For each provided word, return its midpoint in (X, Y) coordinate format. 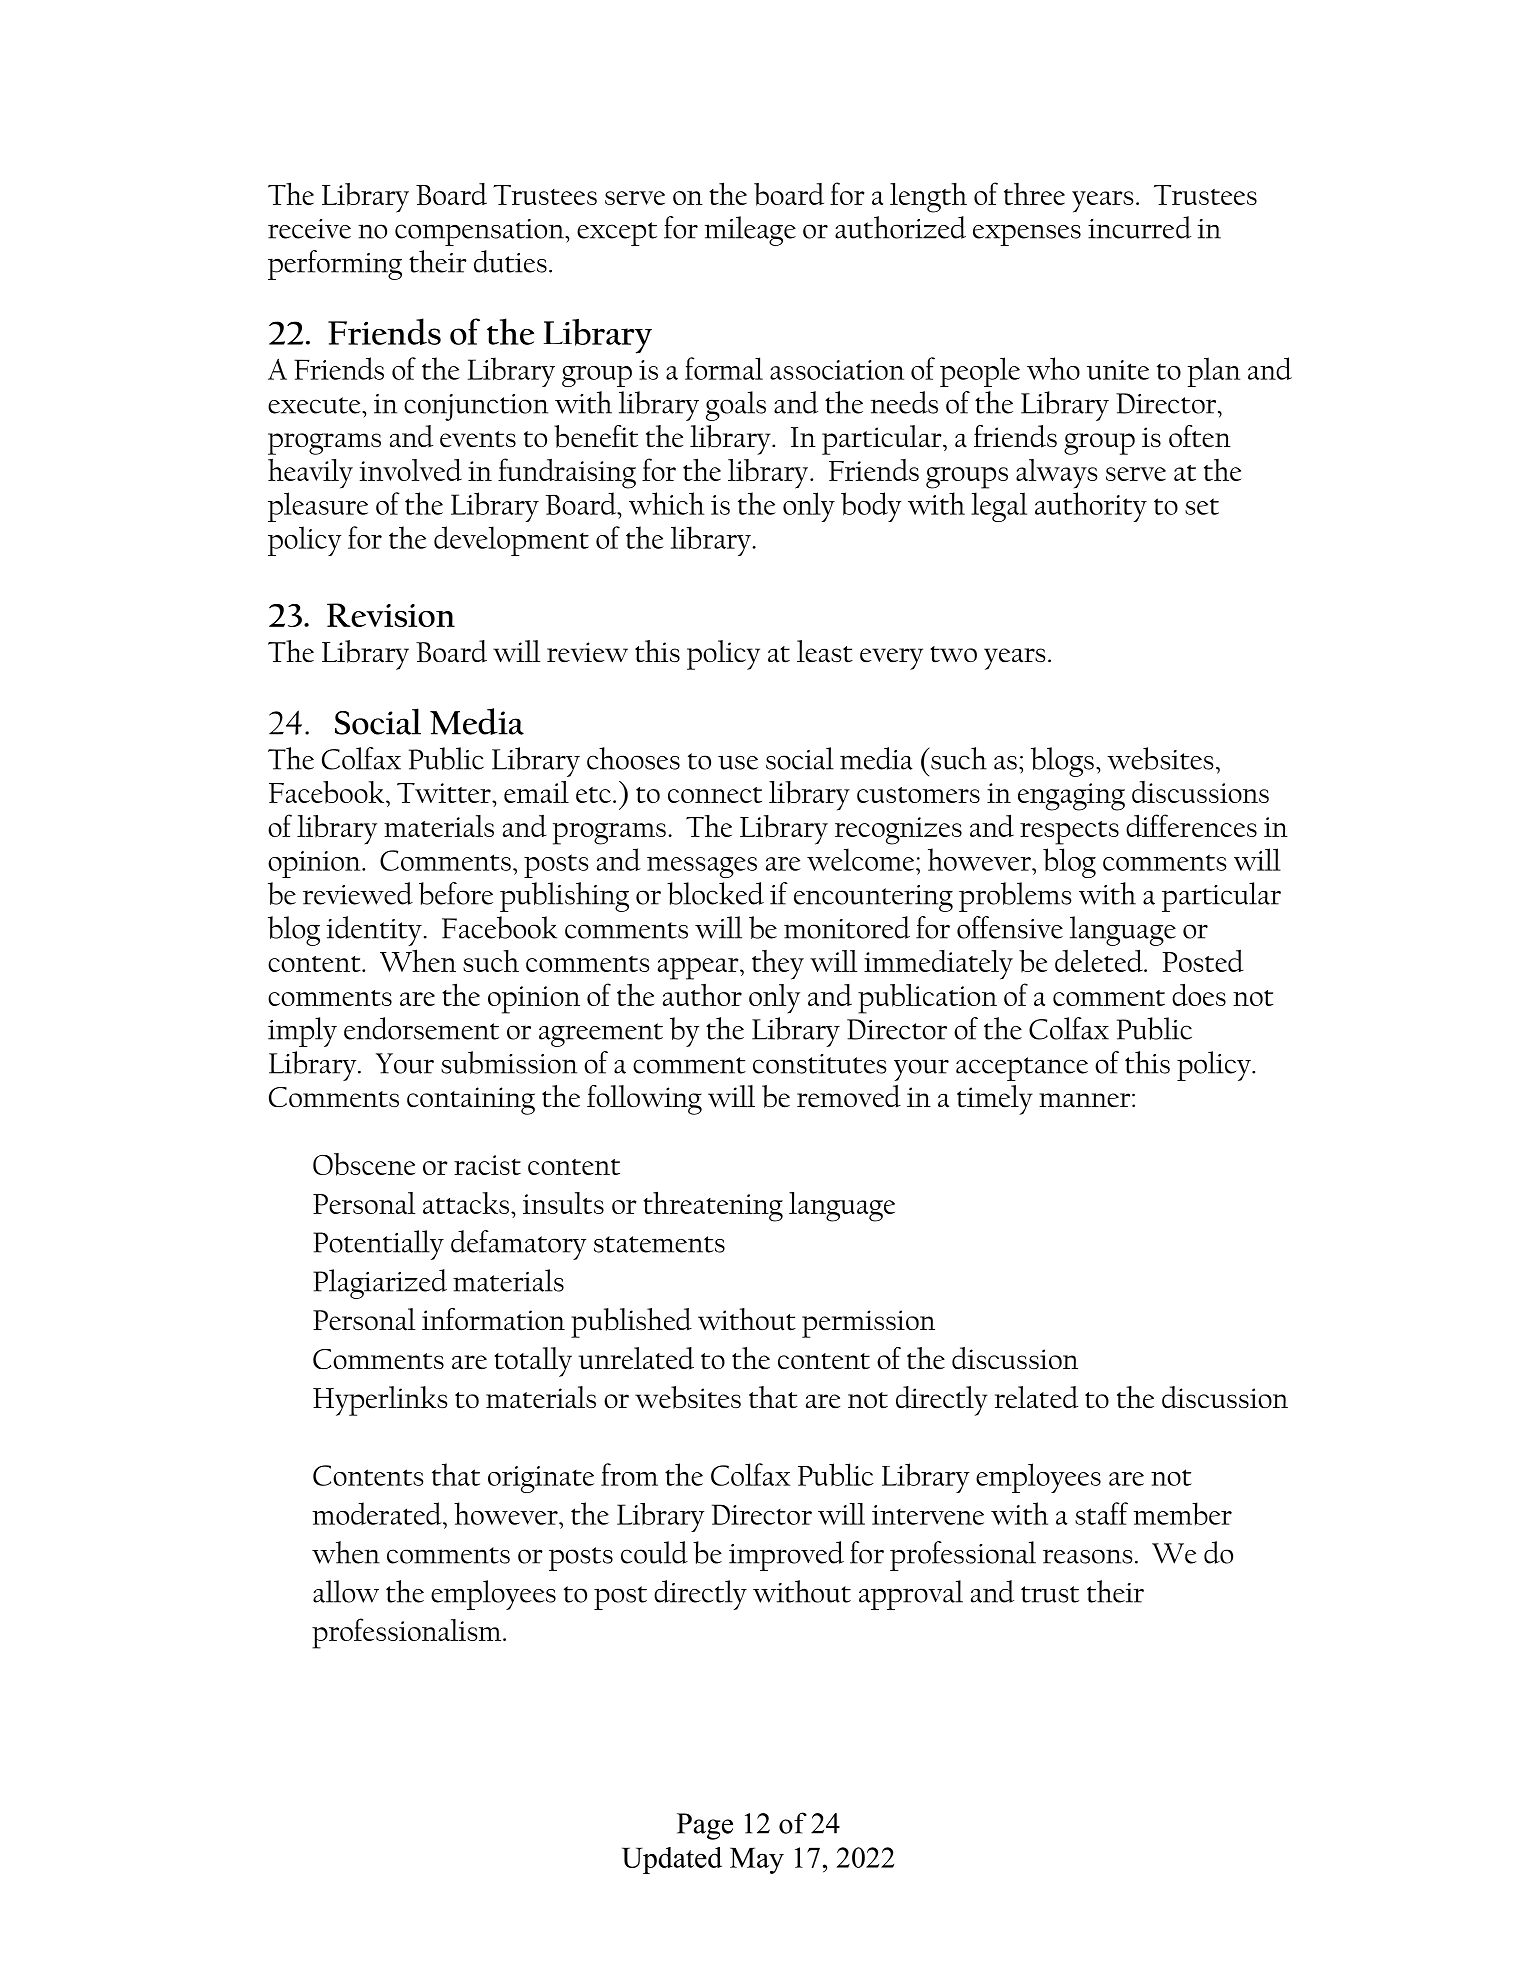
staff (1101, 1513)
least (825, 651)
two (953, 654)
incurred (1139, 227)
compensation (480, 232)
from (629, 1474)
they (778, 965)
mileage (750, 231)
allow (346, 1591)
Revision (391, 615)
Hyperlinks (380, 1401)
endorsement (421, 1028)
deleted (1100, 960)
